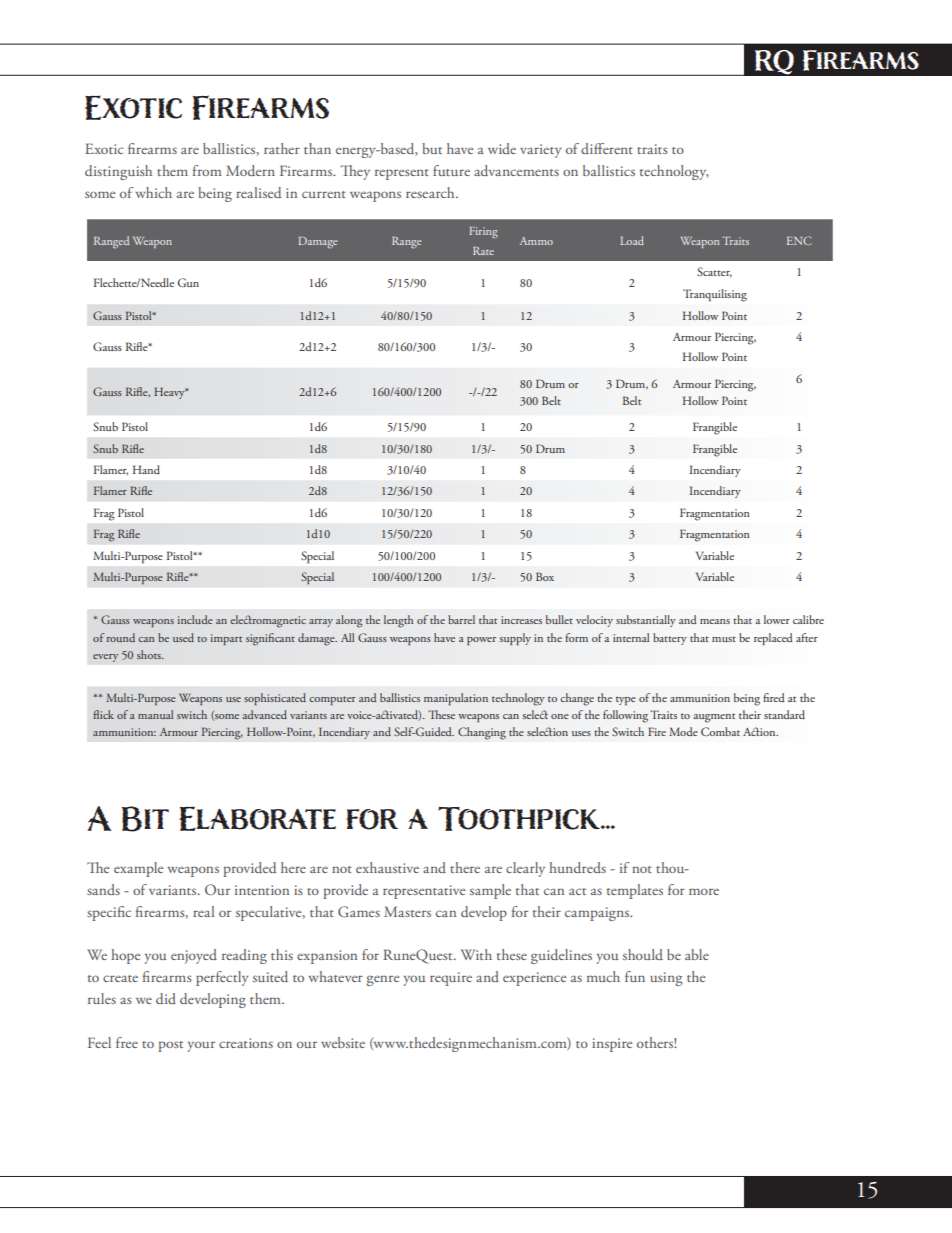 The height and width of the screenshot is (1233, 952). Describe the element at coordinates (714, 272) in the screenshot. I see `Scatter` at that location.
